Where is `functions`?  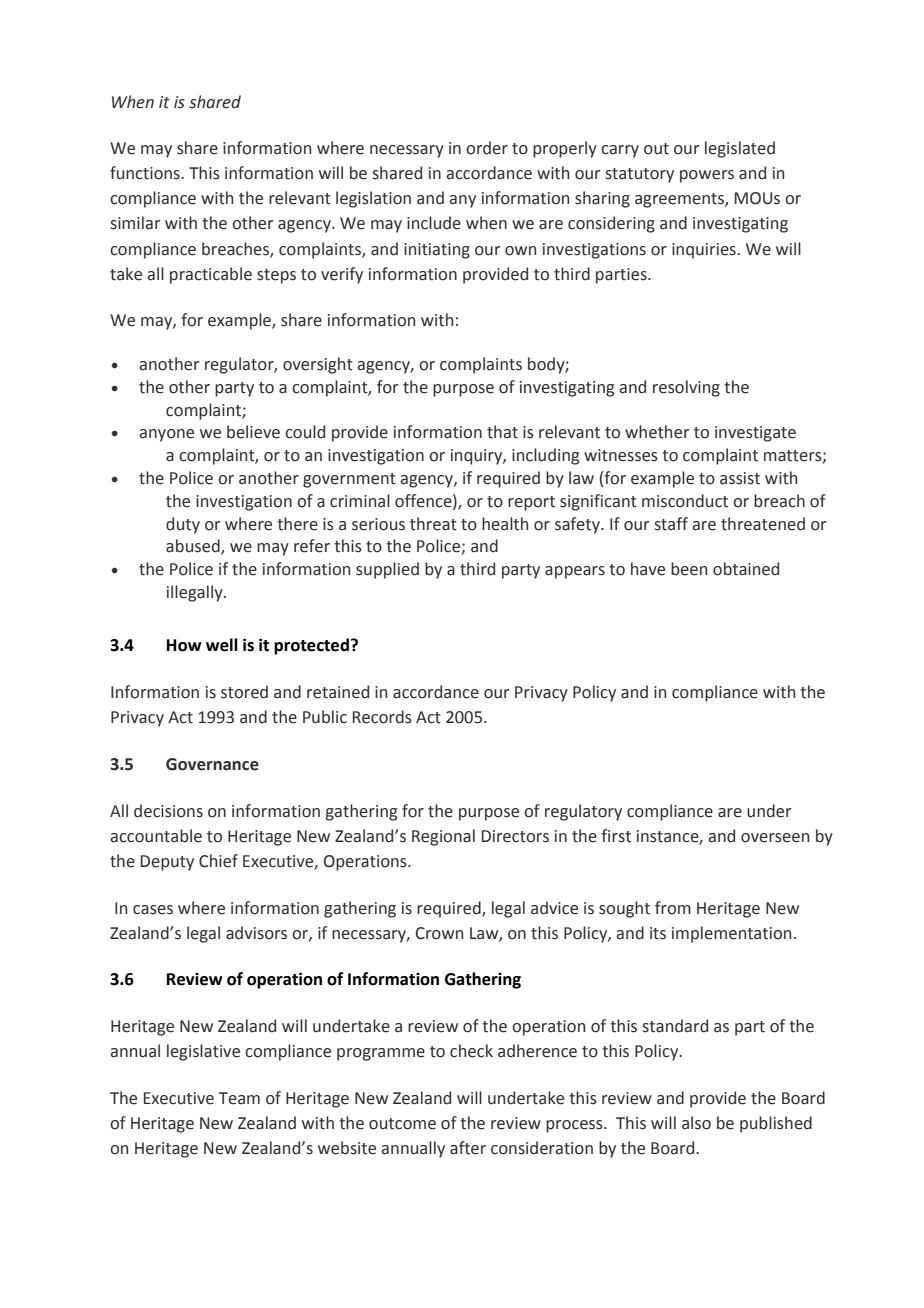 functions is located at coordinates (146, 173).
